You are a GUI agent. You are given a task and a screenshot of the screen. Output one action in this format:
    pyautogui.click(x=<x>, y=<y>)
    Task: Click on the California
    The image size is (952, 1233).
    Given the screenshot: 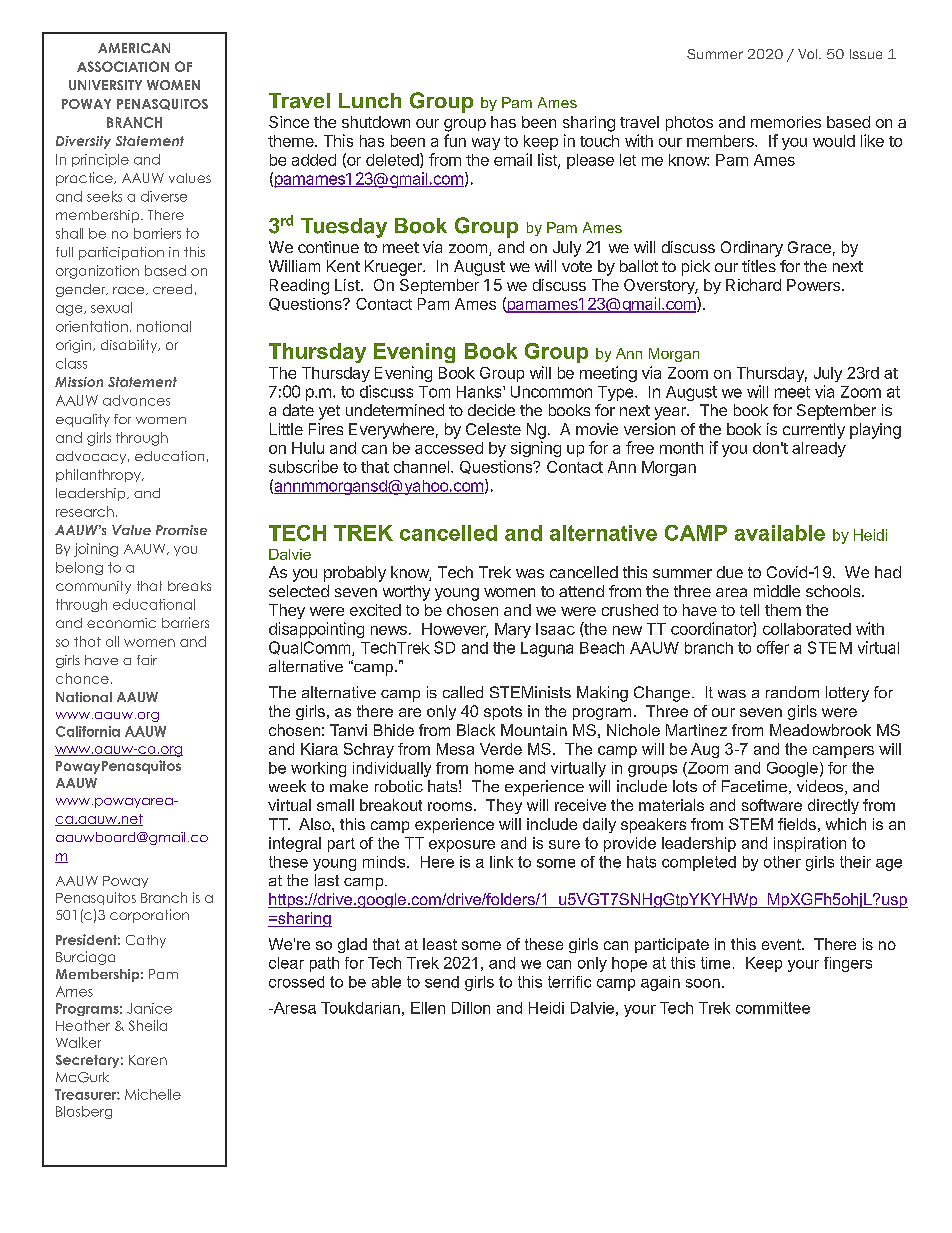 What is the action you would take?
    pyautogui.click(x=88, y=731)
